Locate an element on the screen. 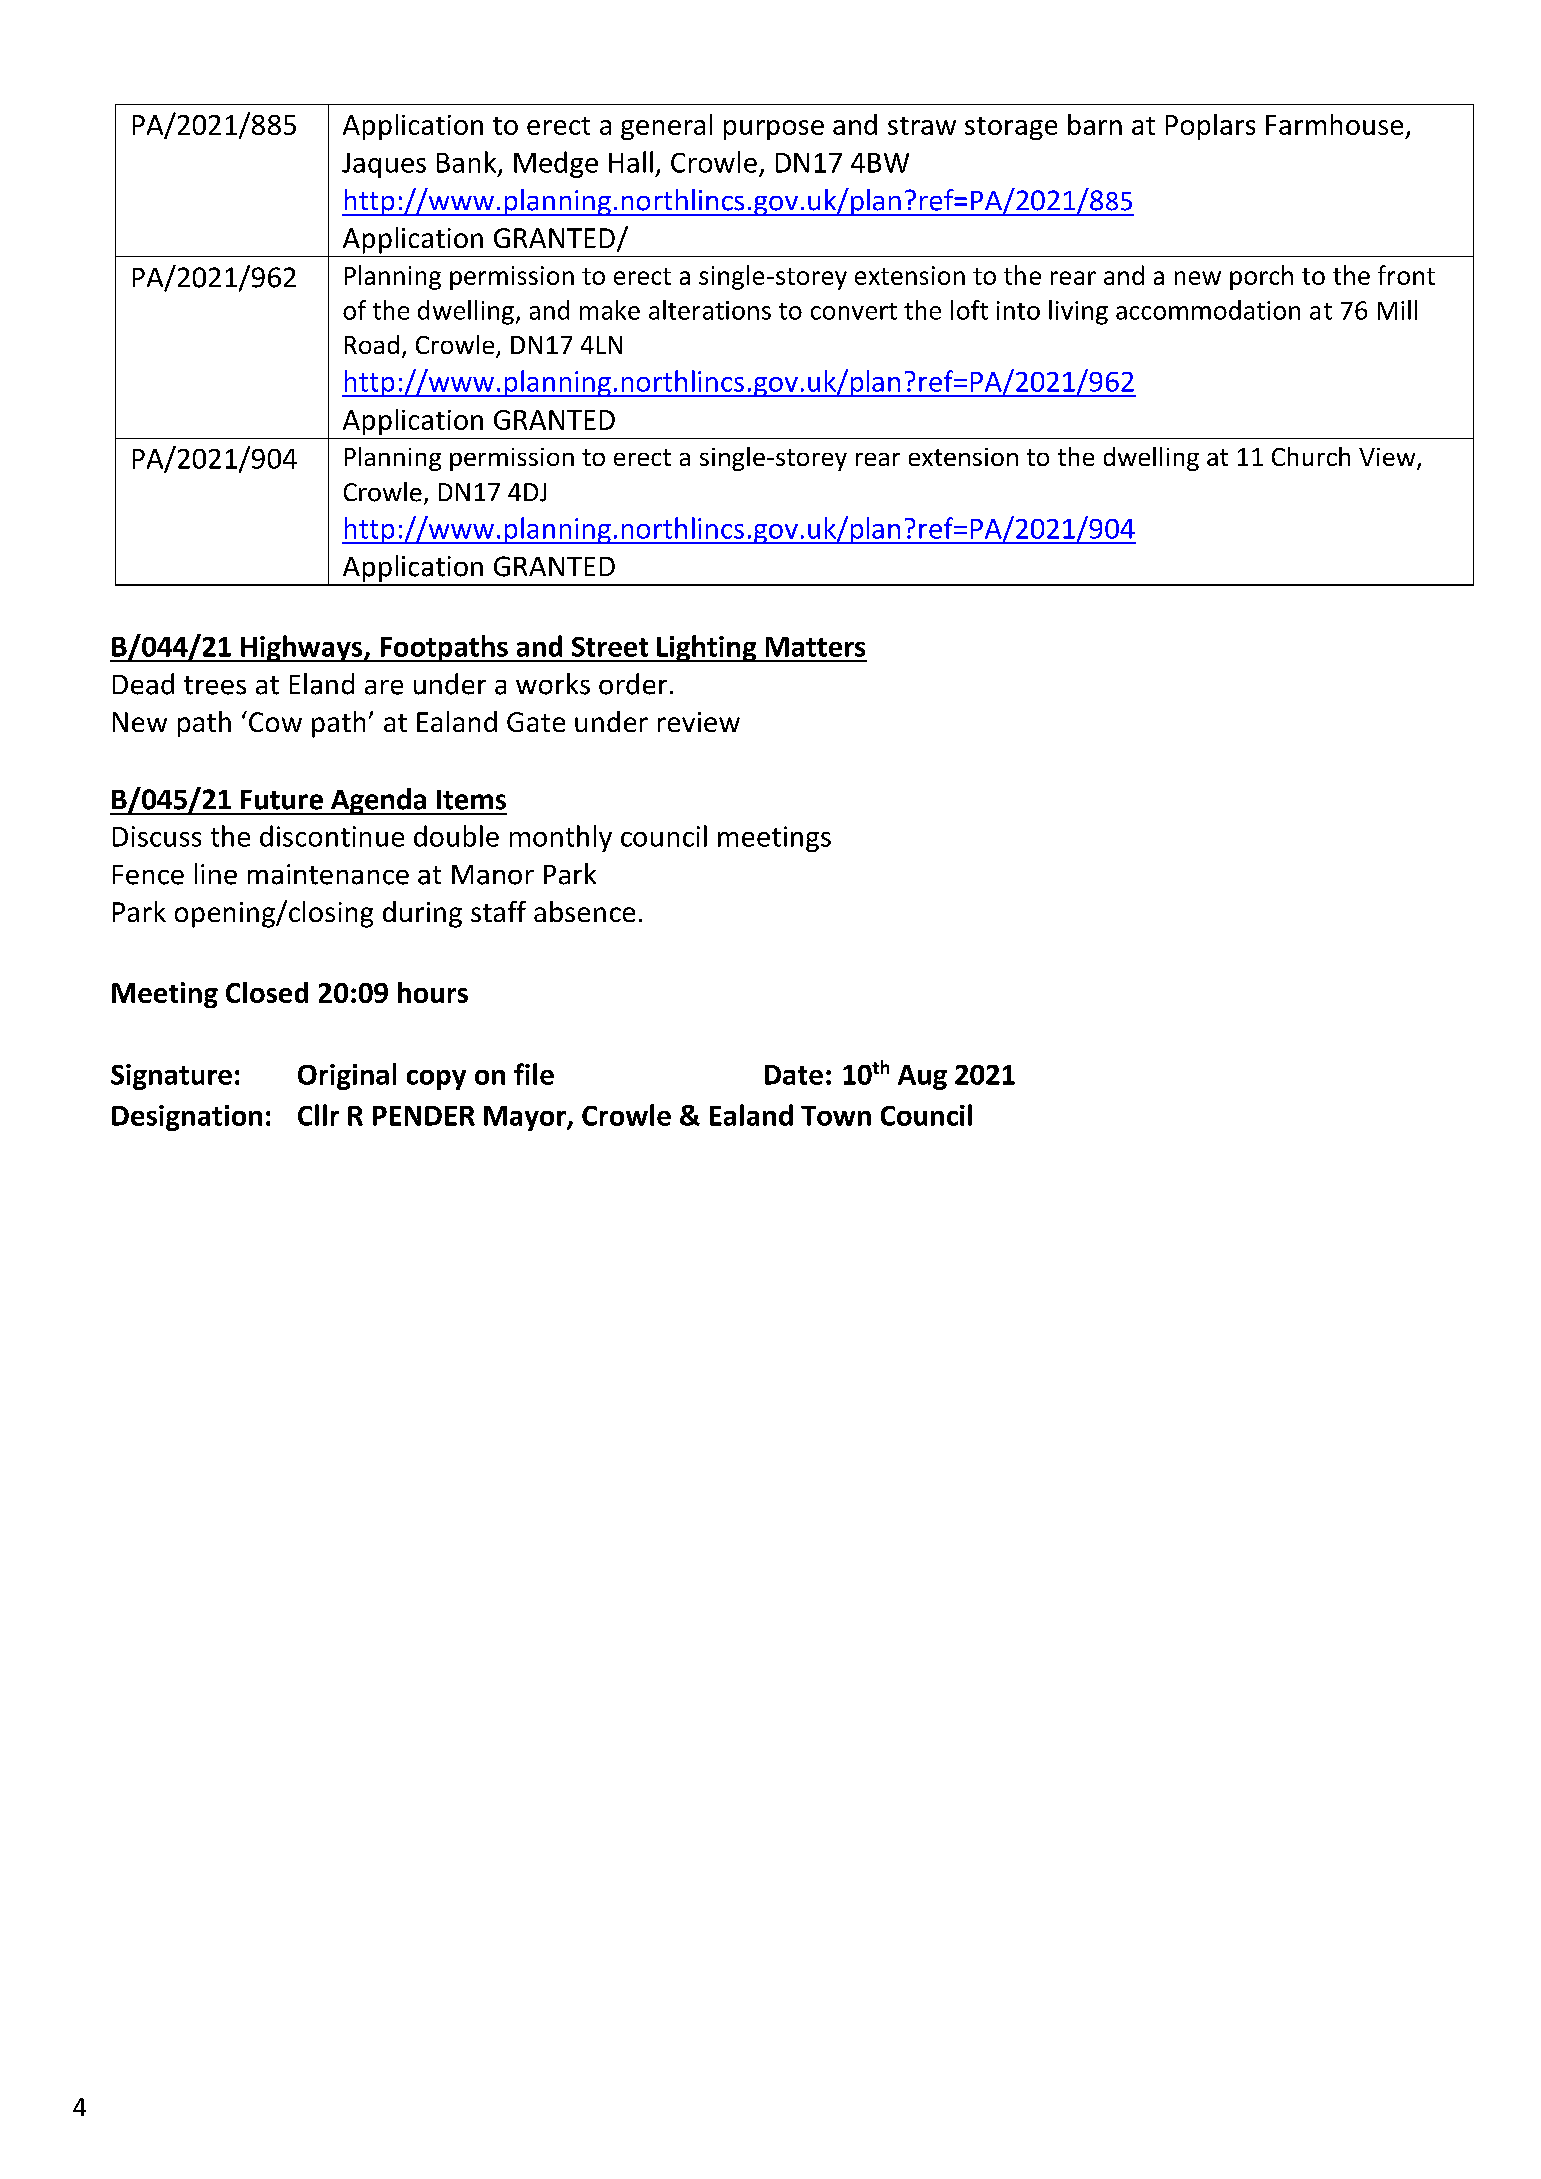 This screenshot has height=2179, width=1541. Jaques is located at coordinates (384, 165).
